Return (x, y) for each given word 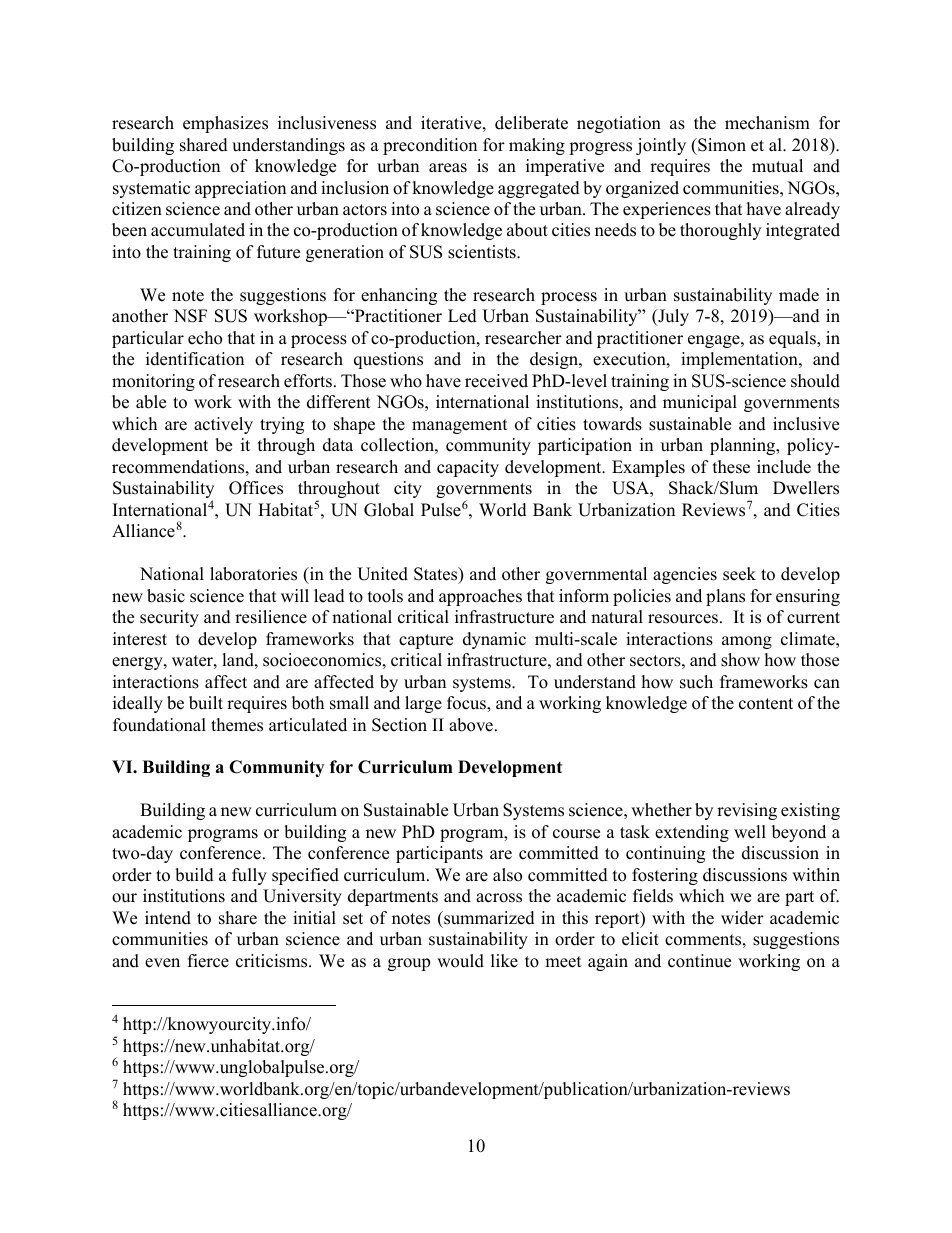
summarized (488, 918)
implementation (740, 360)
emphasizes (225, 124)
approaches (480, 597)
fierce (208, 961)
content (766, 704)
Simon (721, 145)
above (471, 725)
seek (739, 574)
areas (448, 168)
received (496, 381)
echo (205, 338)
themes (237, 725)
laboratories (253, 574)
